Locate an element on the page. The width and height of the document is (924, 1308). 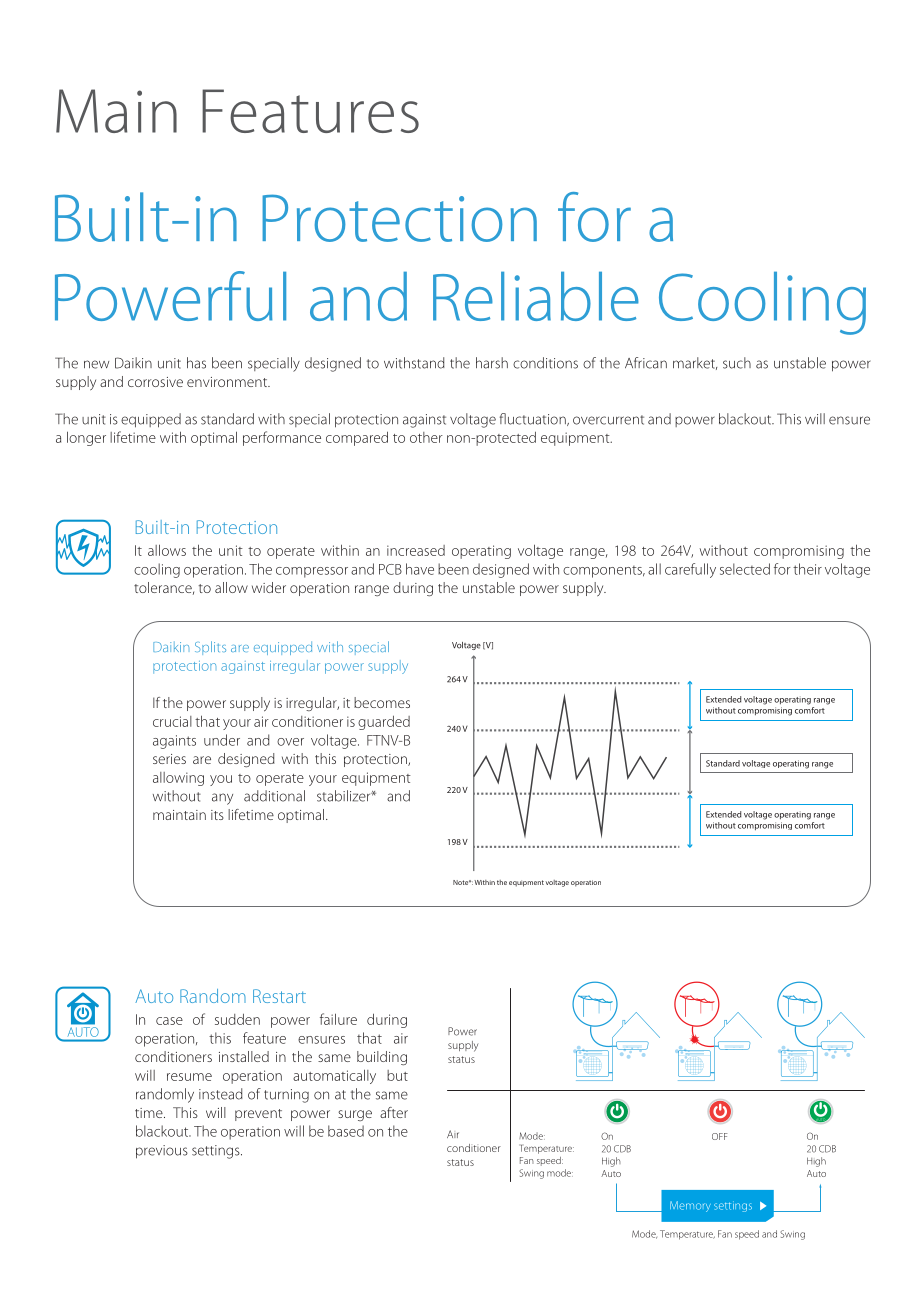
previous is located at coordinates (162, 1152).
